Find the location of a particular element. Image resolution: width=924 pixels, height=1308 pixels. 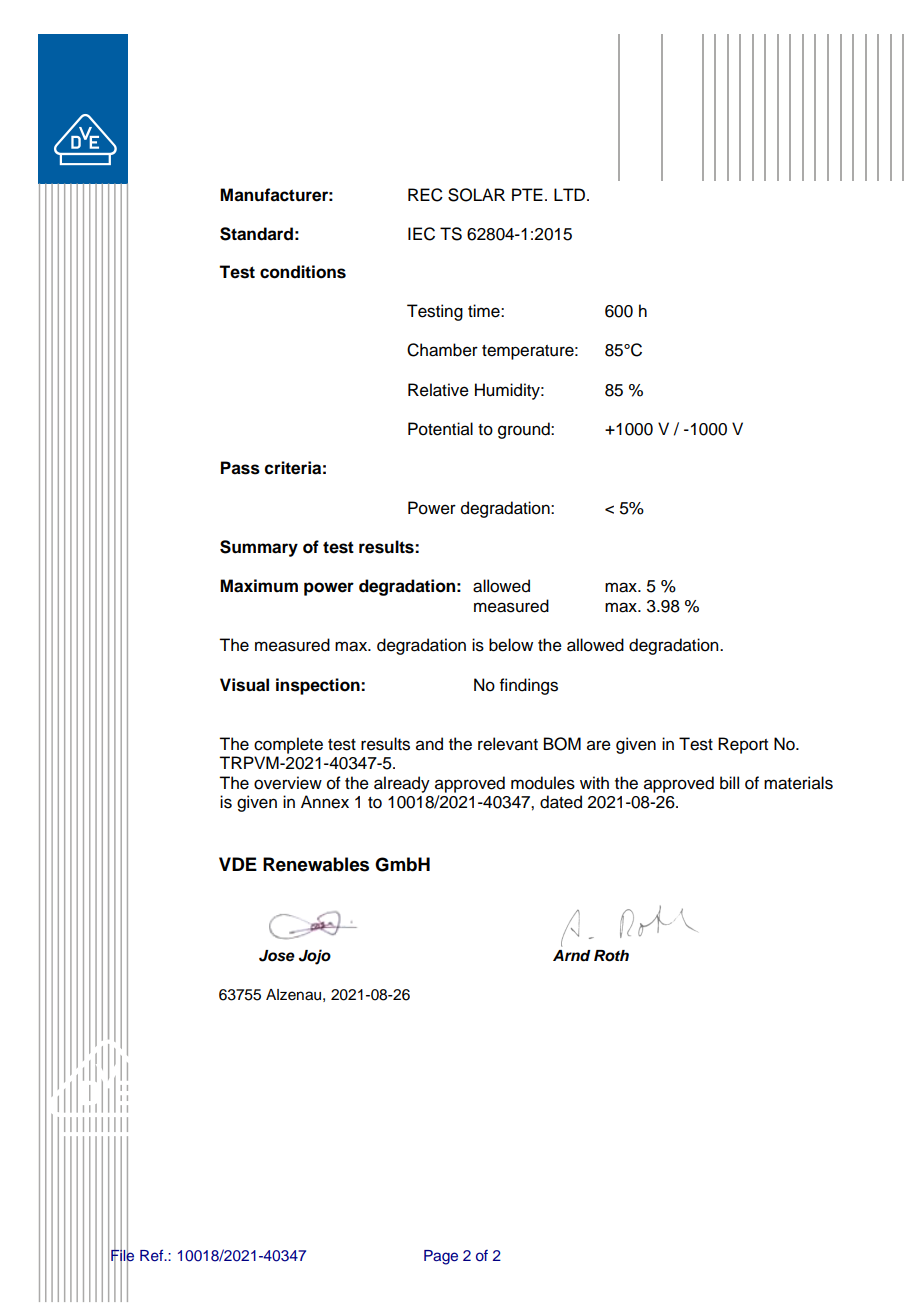

Summary is located at coordinates (259, 548).
